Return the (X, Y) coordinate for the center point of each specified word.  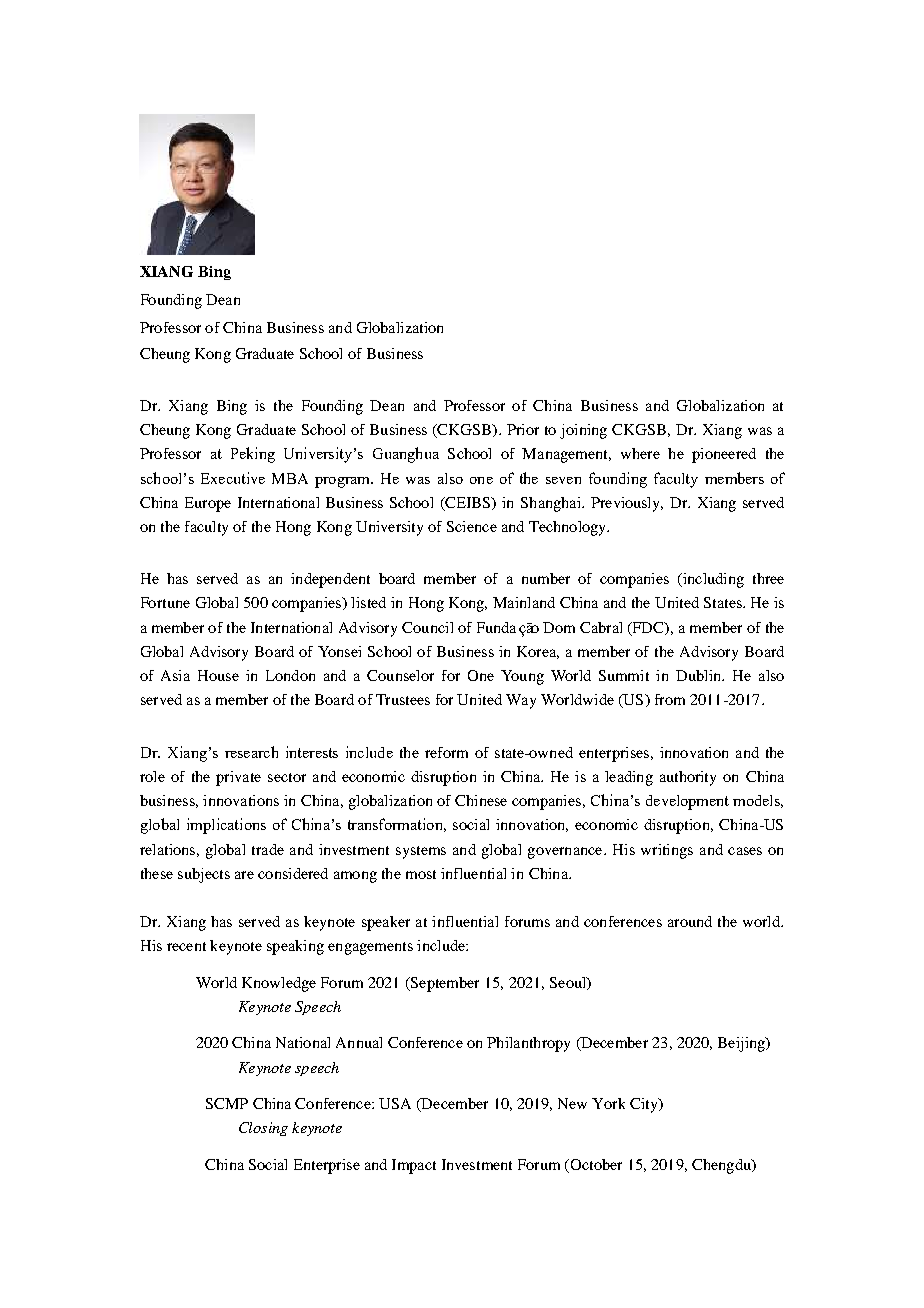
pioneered (724, 455)
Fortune (165, 602)
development (687, 802)
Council (427, 627)
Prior (523, 429)
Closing (263, 1129)
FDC (648, 628)
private (238, 778)
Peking (253, 455)
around (690, 921)
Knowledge (279, 984)
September (443, 984)
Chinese (481, 800)
